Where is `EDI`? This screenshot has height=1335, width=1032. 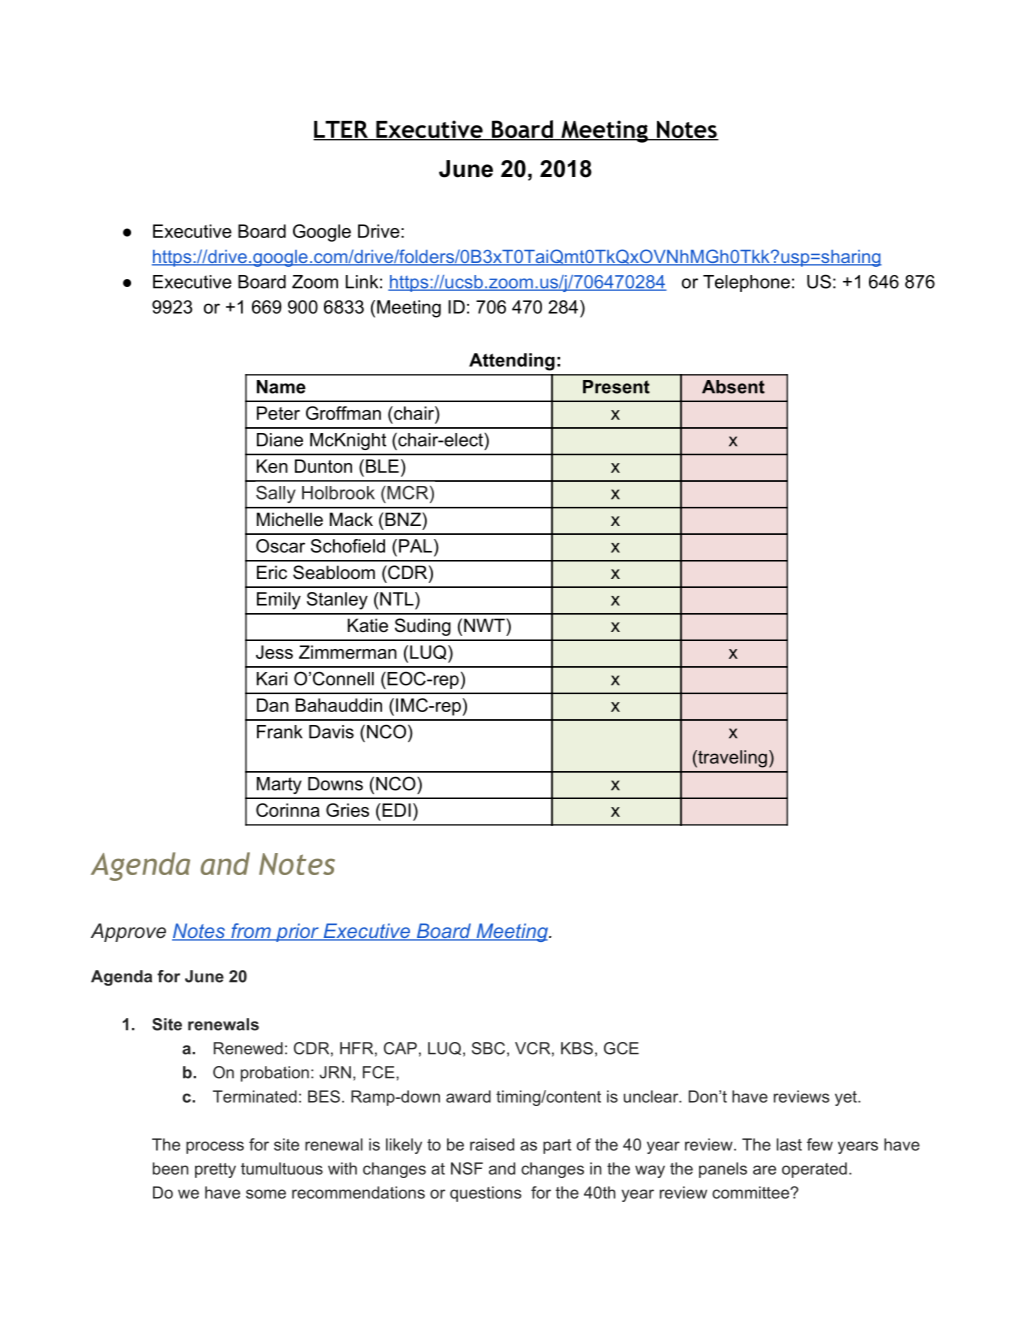 EDI is located at coordinates (395, 810).
